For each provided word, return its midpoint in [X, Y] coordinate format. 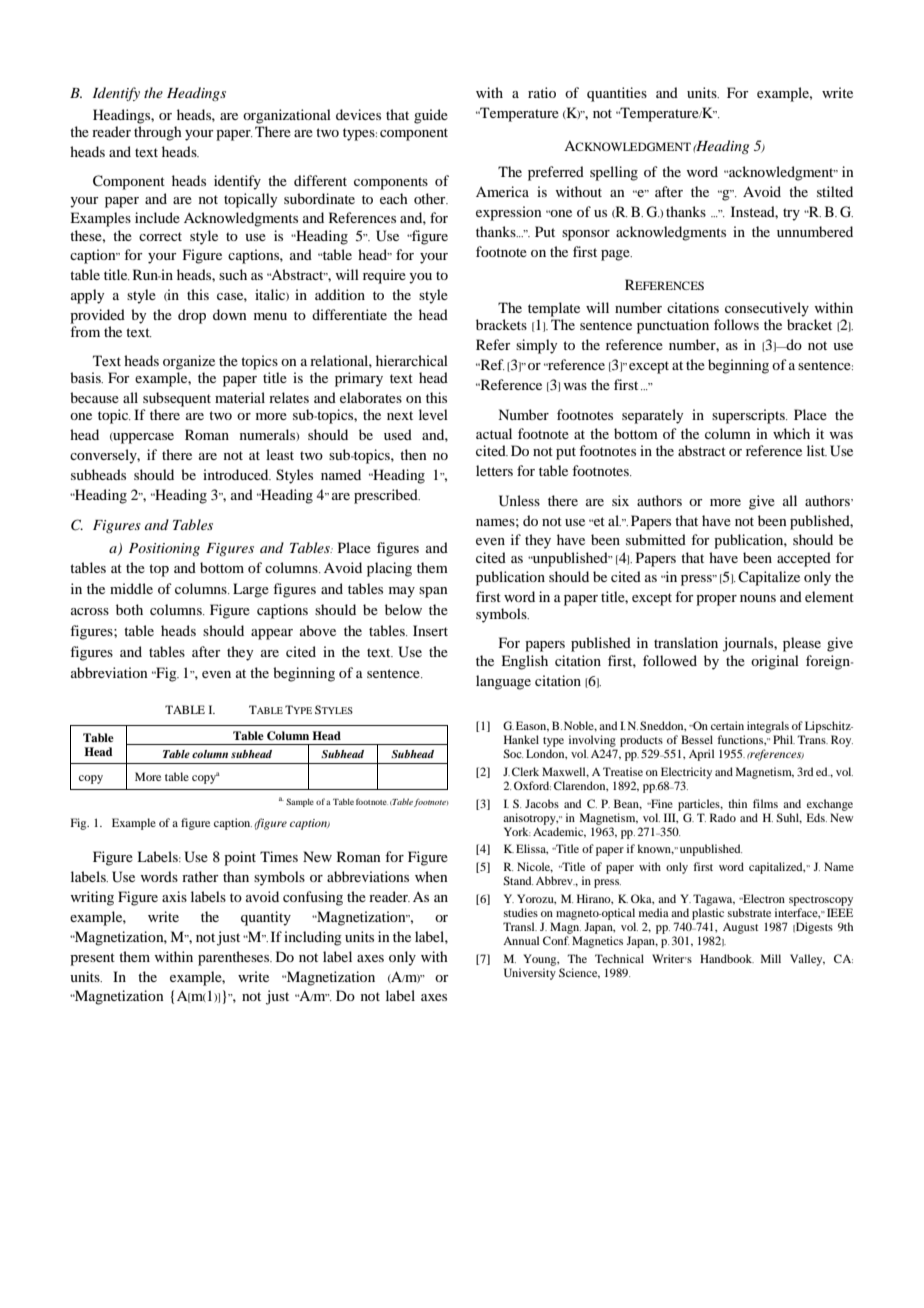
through [158, 133]
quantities [617, 94]
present [92, 959]
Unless [519, 501]
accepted [804, 559]
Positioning [164, 549]
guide [431, 116]
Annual [521, 940]
